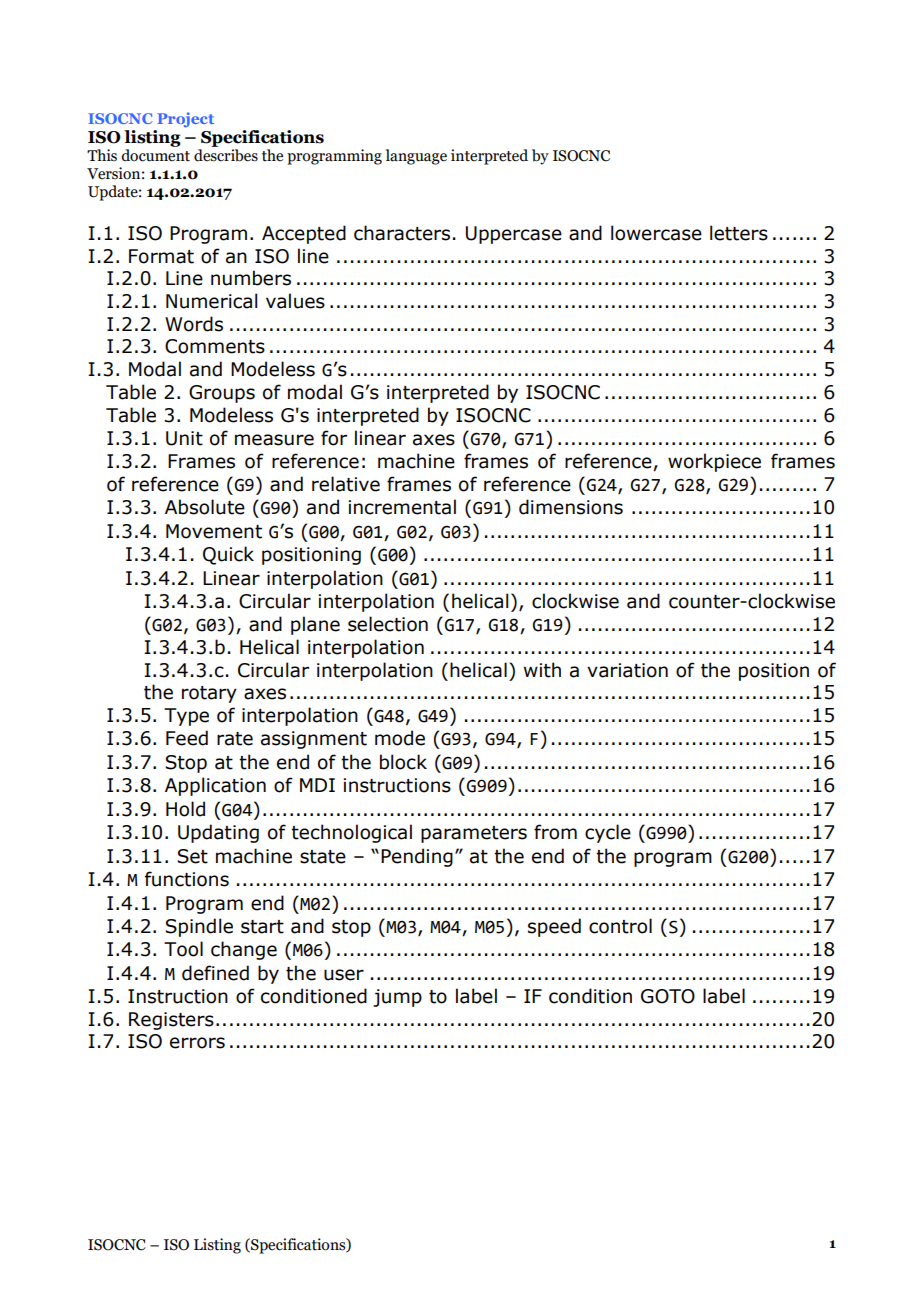  What do you see at coordinates (197, 1043) in the screenshot?
I see `errors` at bounding box center [197, 1043].
